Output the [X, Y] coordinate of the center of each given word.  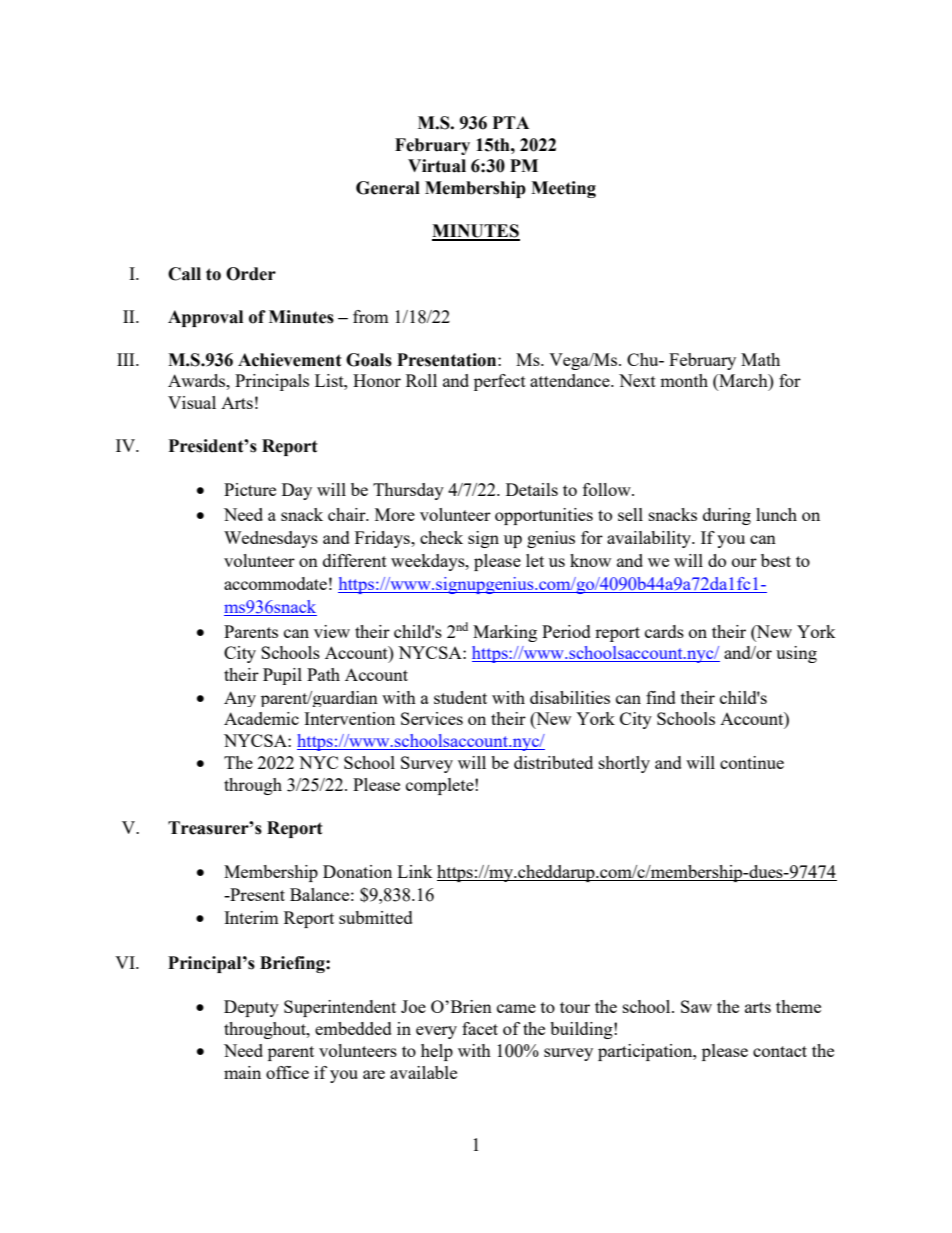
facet [480, 1028]
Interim [251, 917]
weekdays [429, 562]
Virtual [437, 166]
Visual [192, 402]
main [242, 1072]
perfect [500, 382]
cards [664, 631]
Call [184, 274]
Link [415, 871]
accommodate [275, 583]
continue [752, 762]
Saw [696, 1006]
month [684, 380]
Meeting [563, 189]
